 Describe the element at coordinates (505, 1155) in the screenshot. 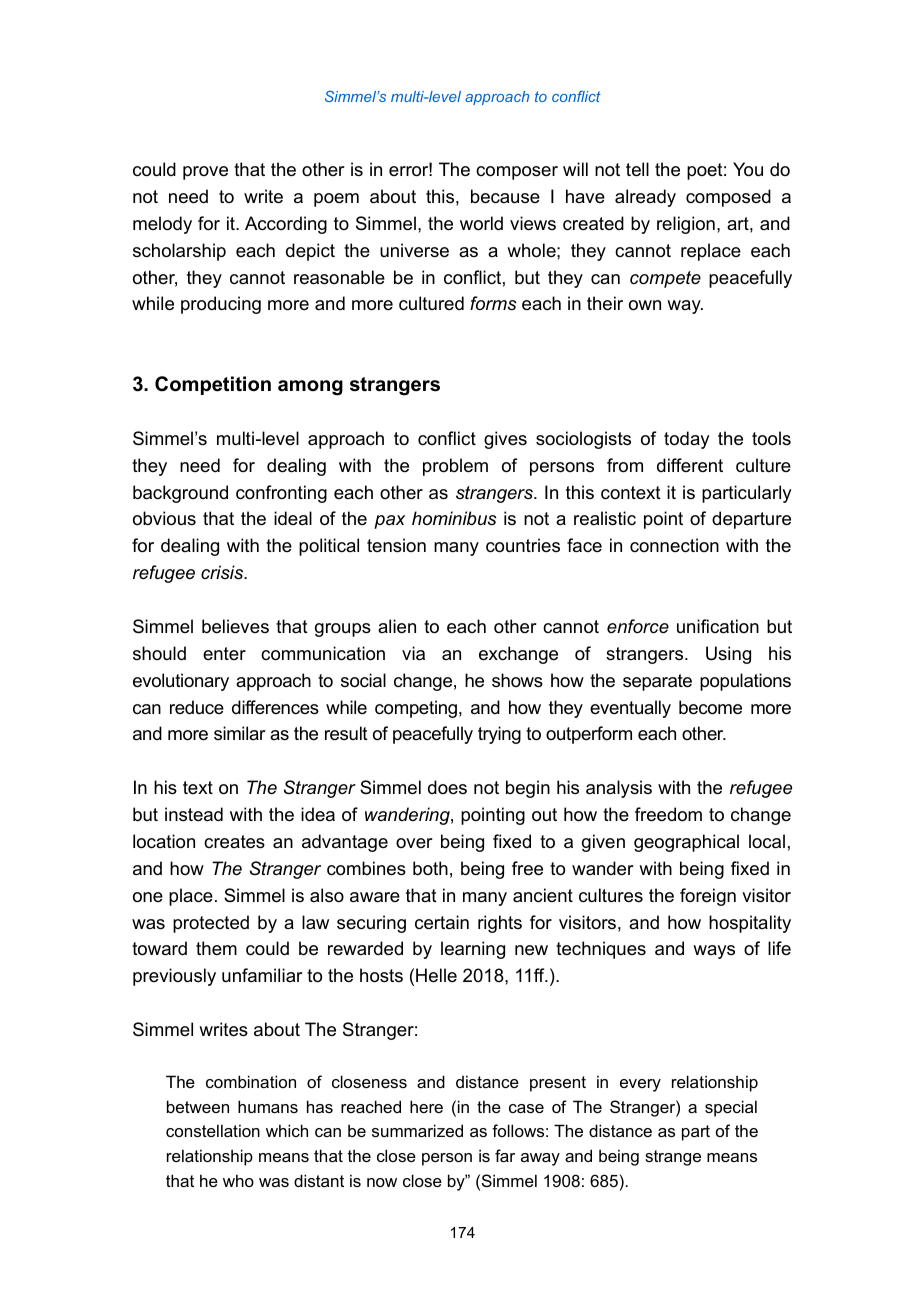

I see `far` at that location.
